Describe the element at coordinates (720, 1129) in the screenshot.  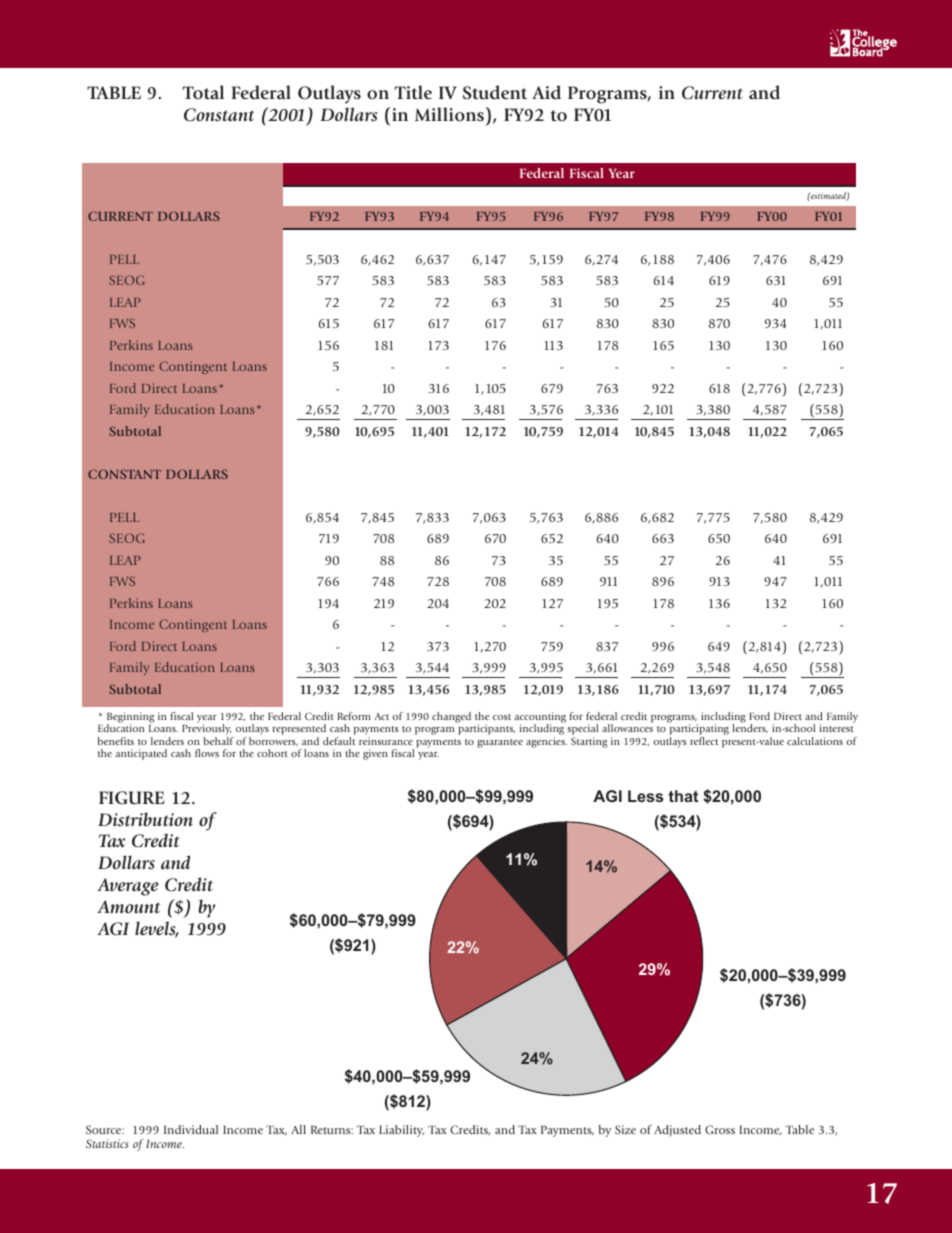
I see `Gross` at that location.
